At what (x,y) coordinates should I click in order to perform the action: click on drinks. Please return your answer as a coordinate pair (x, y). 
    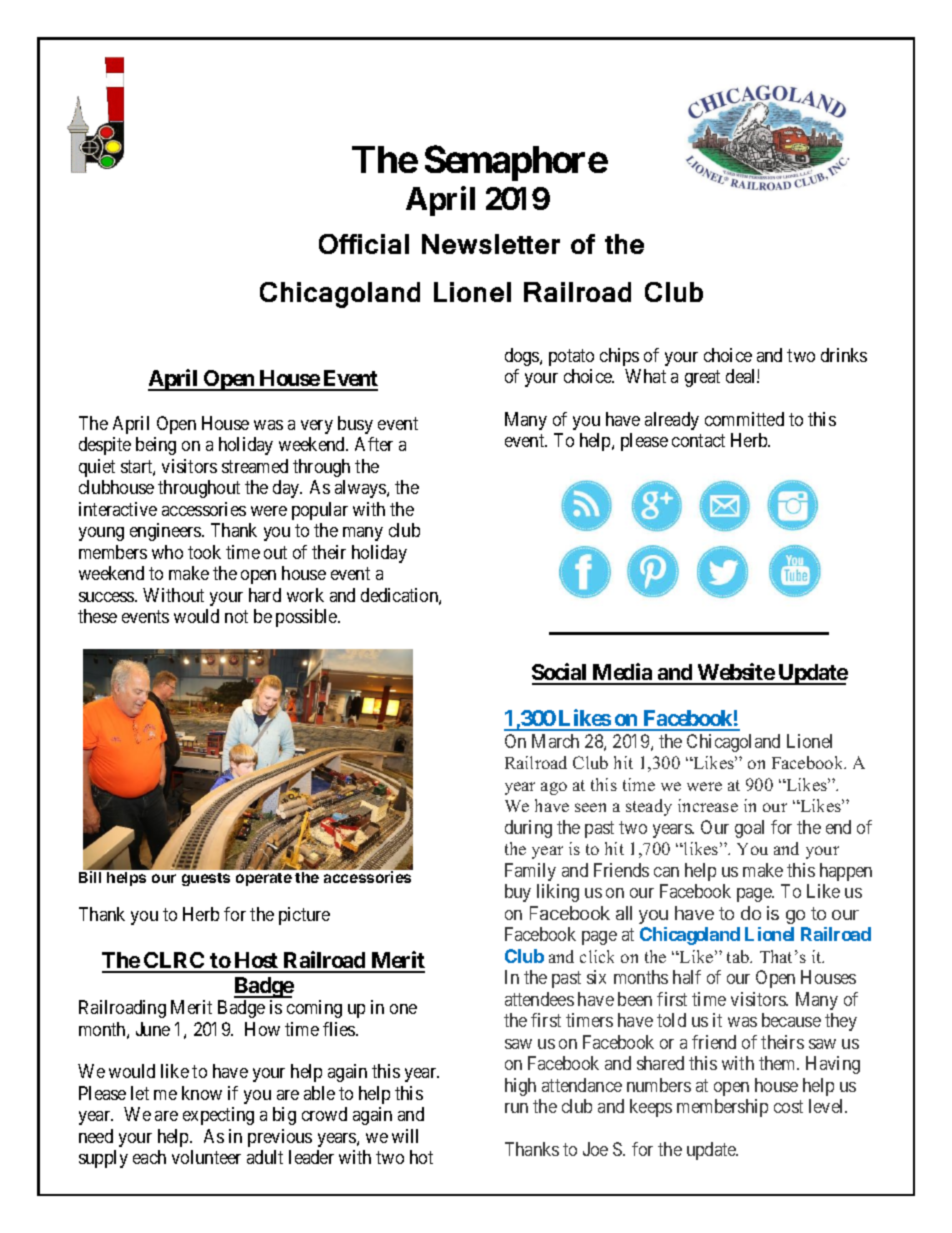
    Looking at the image, I should click on (844, 355).
